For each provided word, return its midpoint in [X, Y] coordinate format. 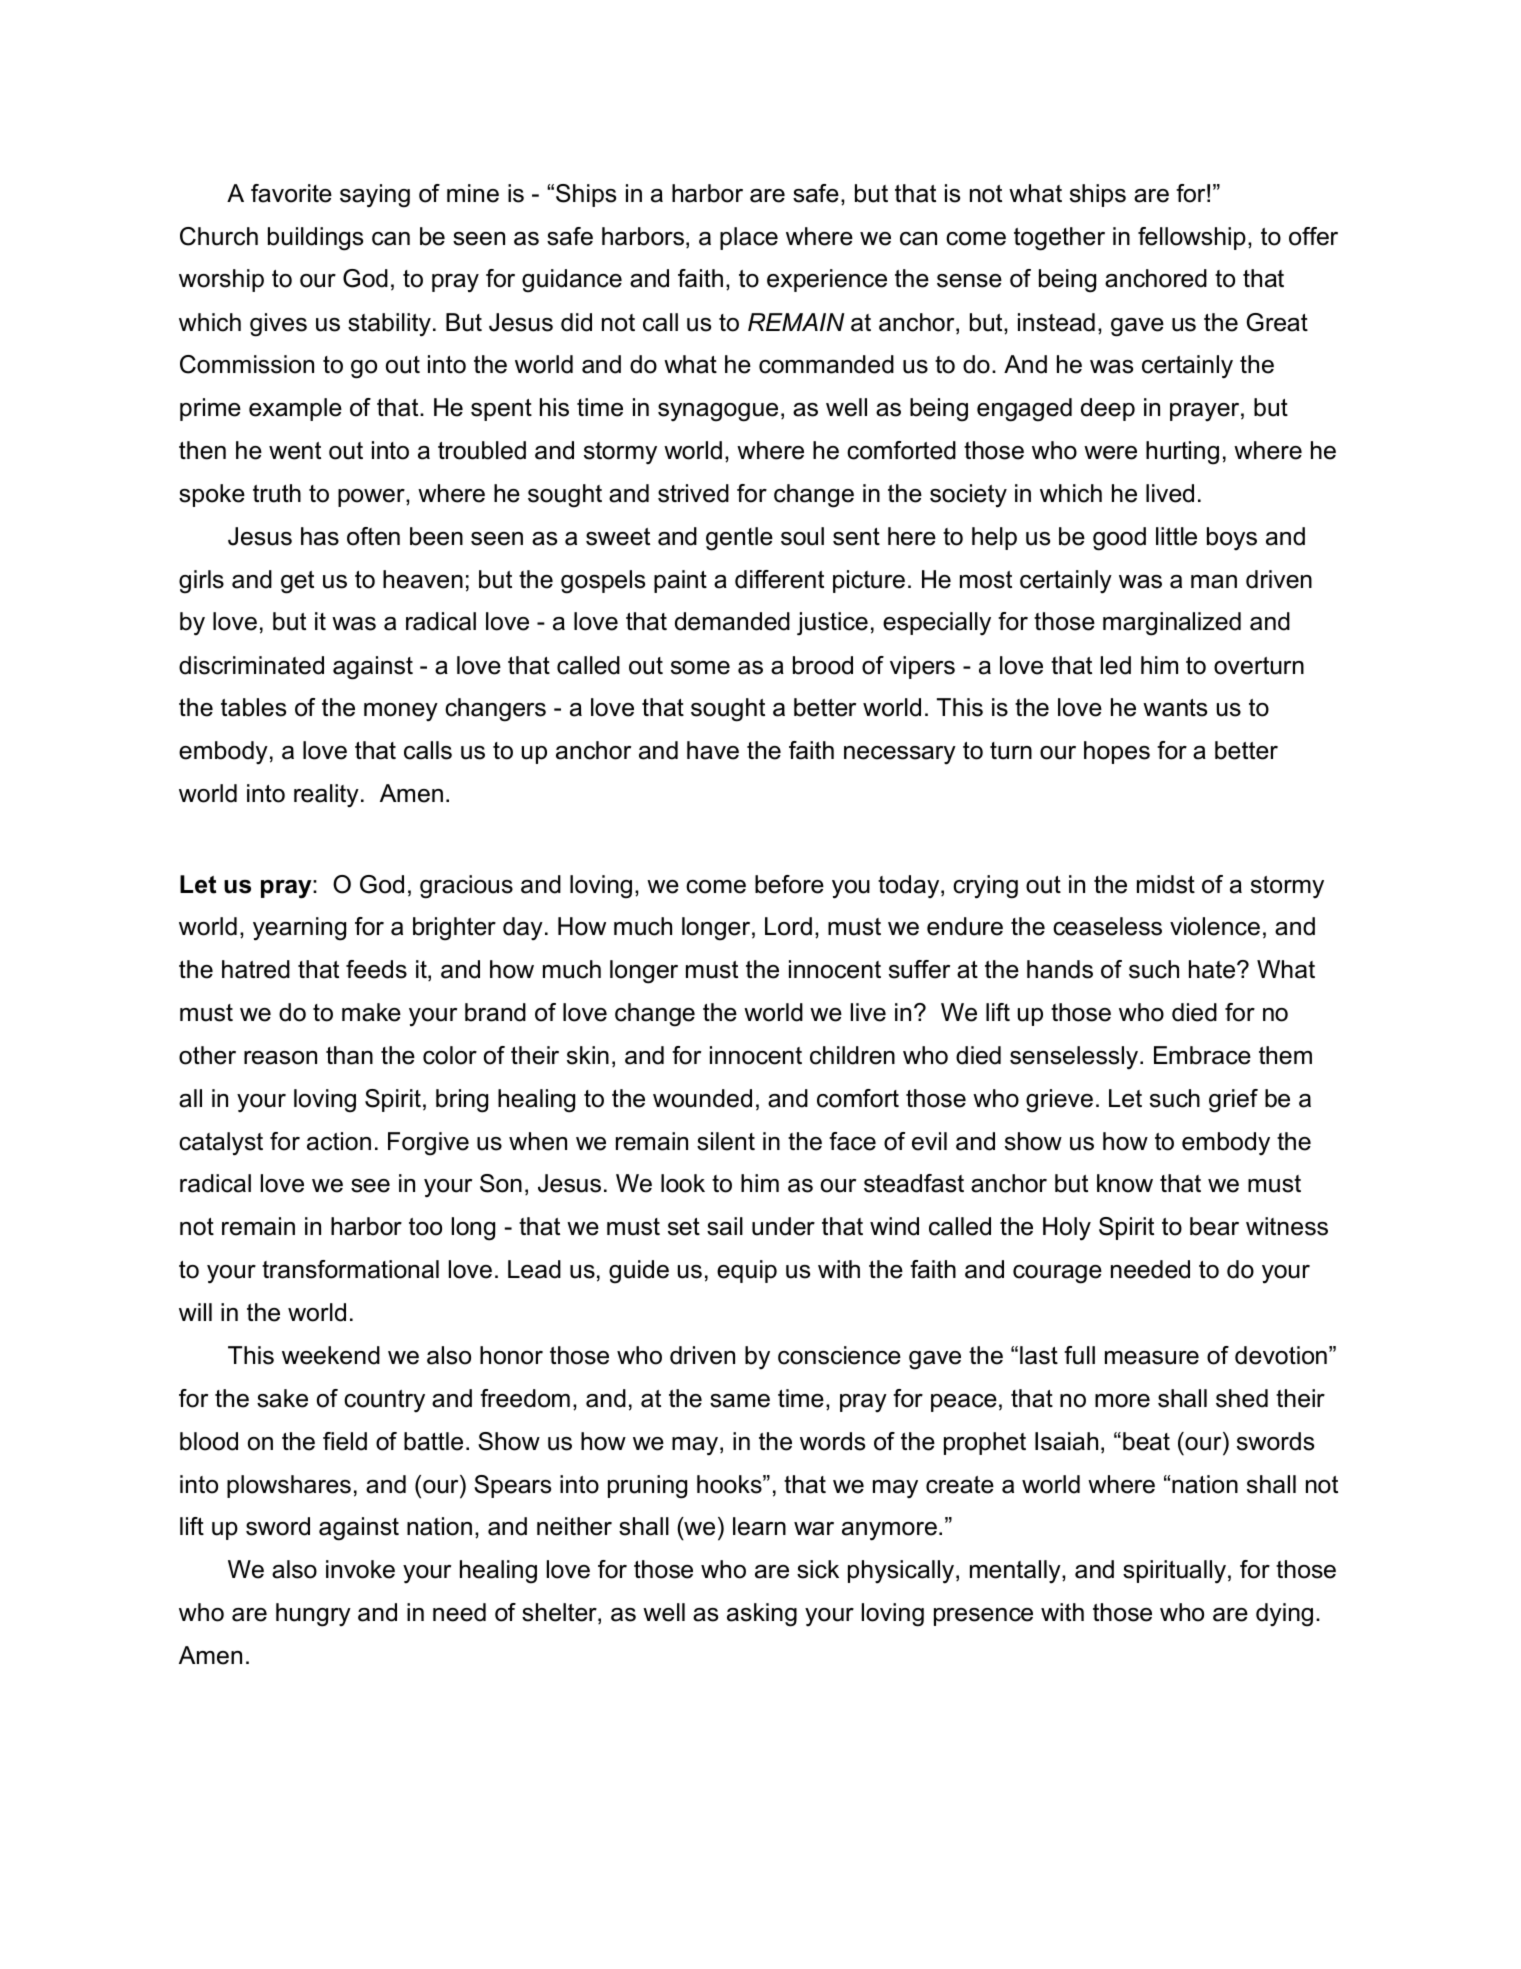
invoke [360, 1569]
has [320, 536]
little [1176, 536]
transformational [350, 1269]
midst [1166, 884]
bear [1214, 1226]
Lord [788, 926]
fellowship [1192, 238]
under [783, 1226]
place [749, 238]
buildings [315, 239]
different [779, 579]
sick [818, 1569]
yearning [299, 929]
